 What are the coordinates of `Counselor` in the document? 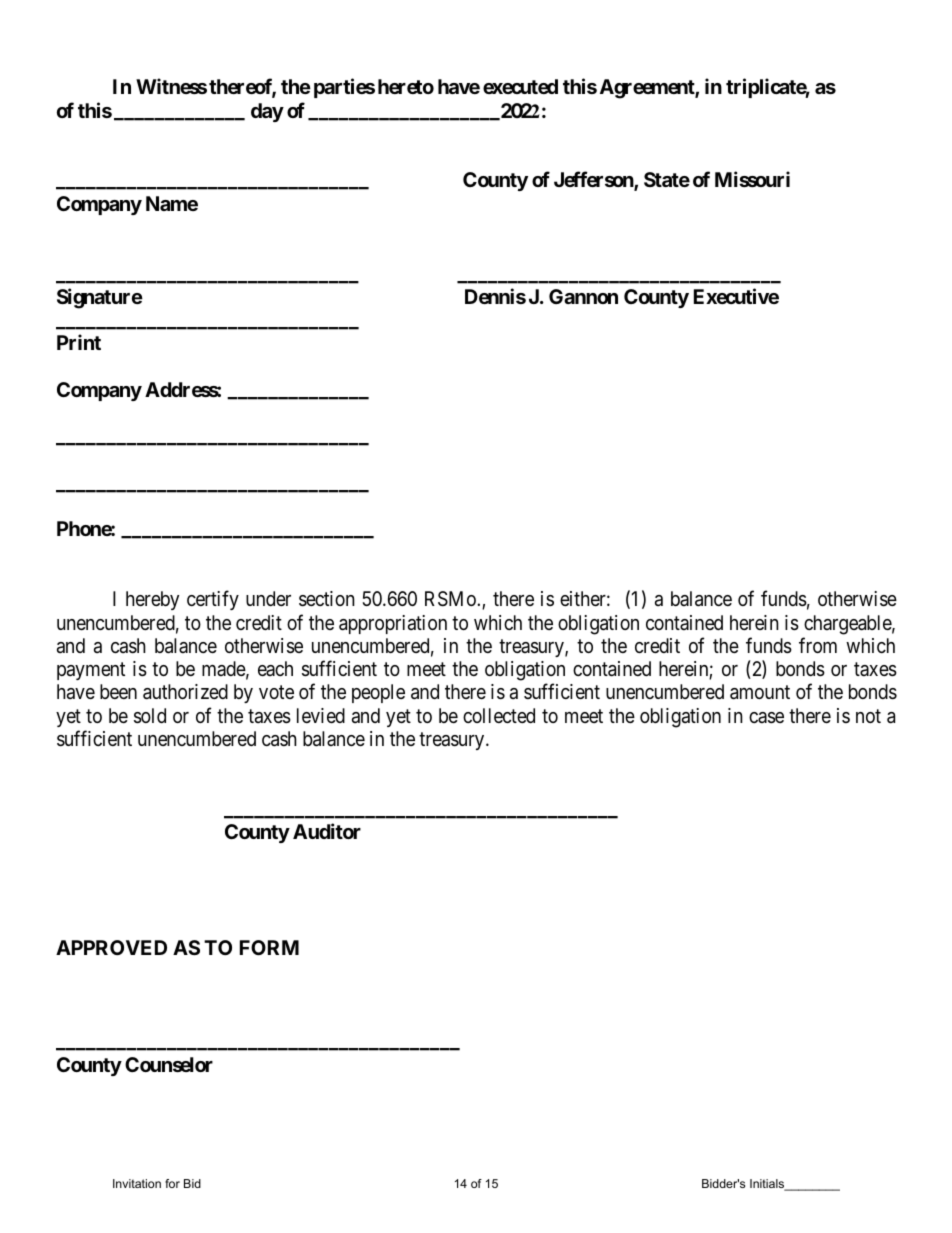 It's located at (169, 1064).
